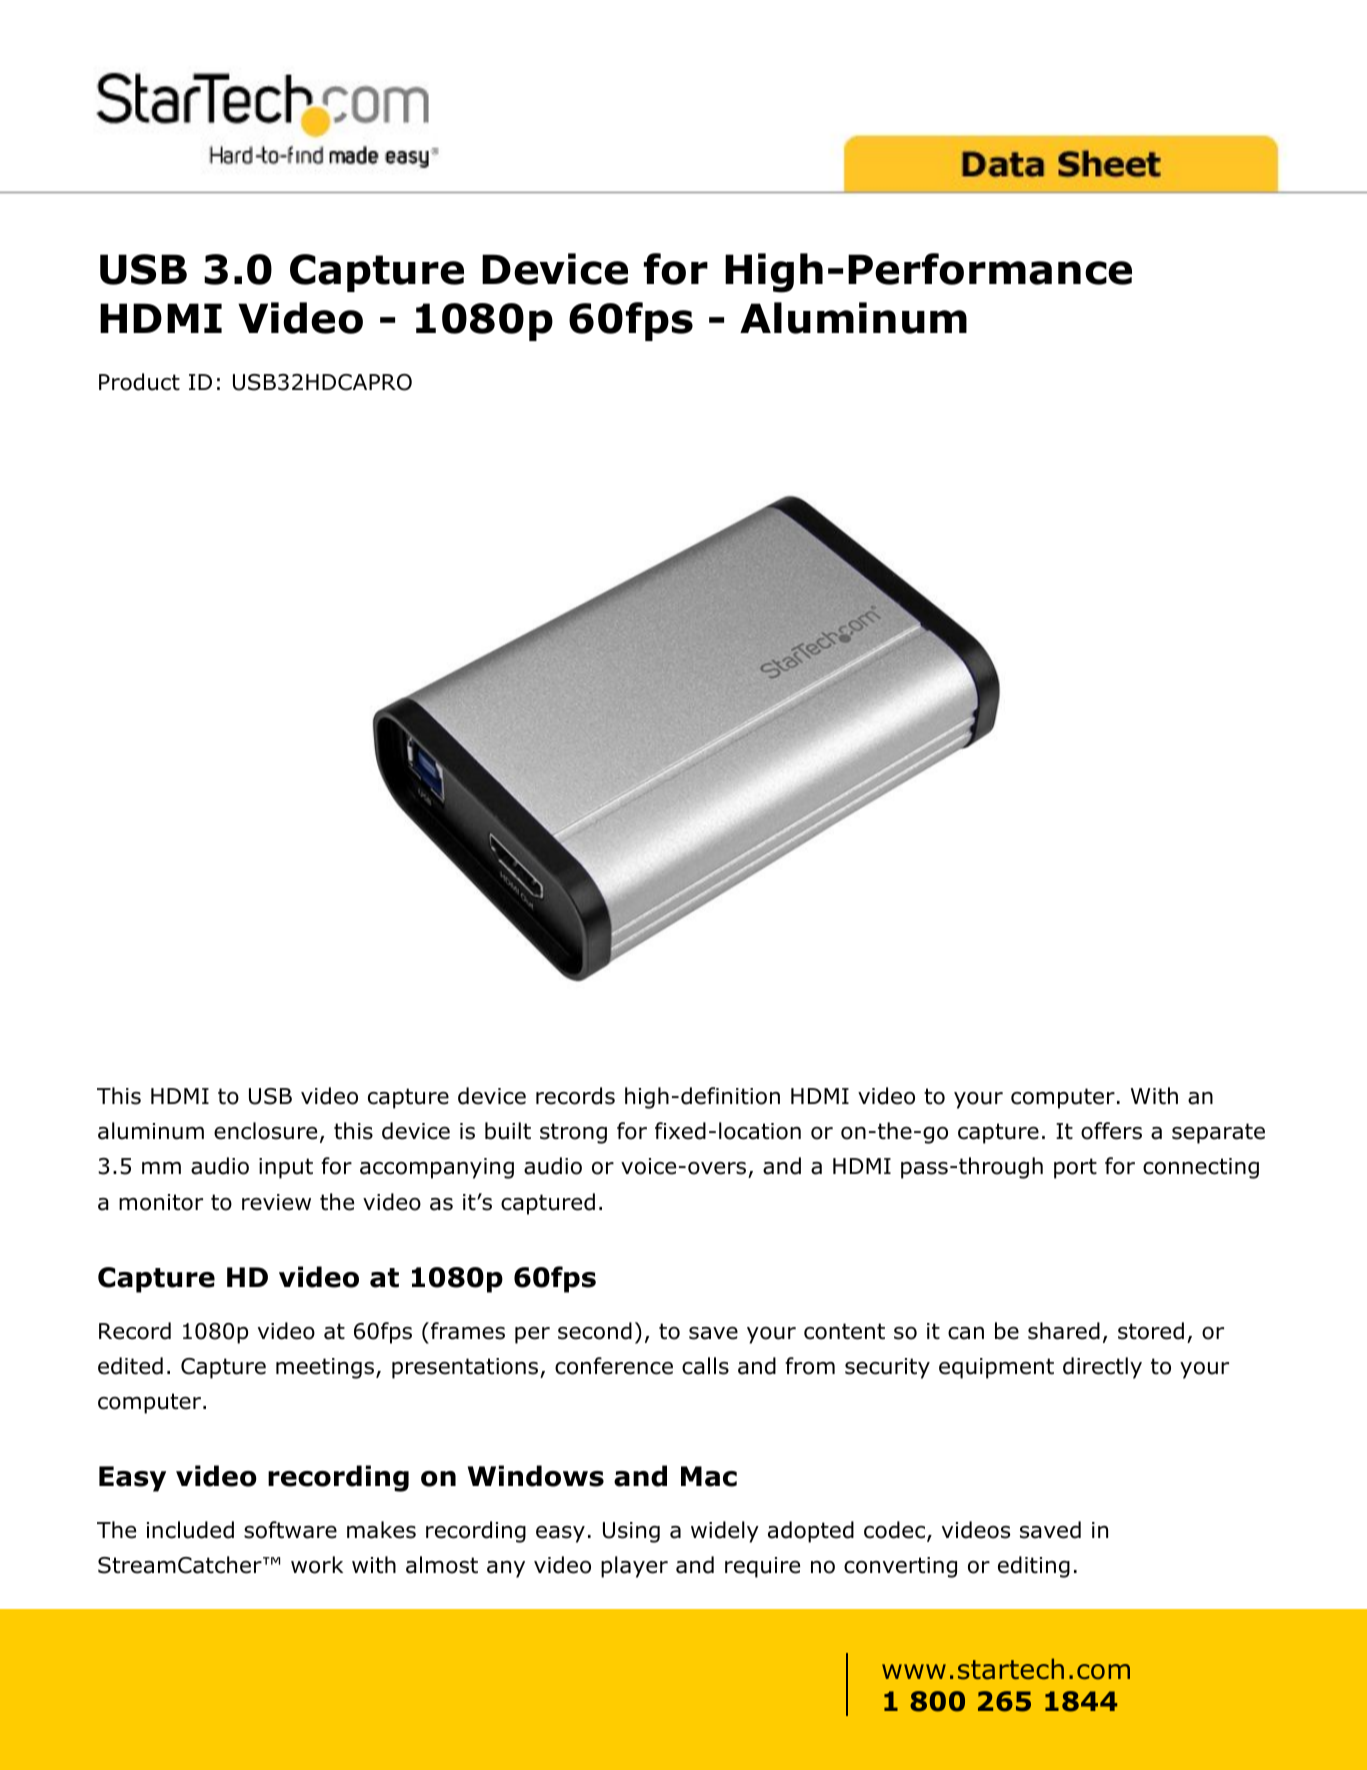 The width and height of the screenshot is (1367, 1770). I want to click on offers, so click(1111, 1131).
